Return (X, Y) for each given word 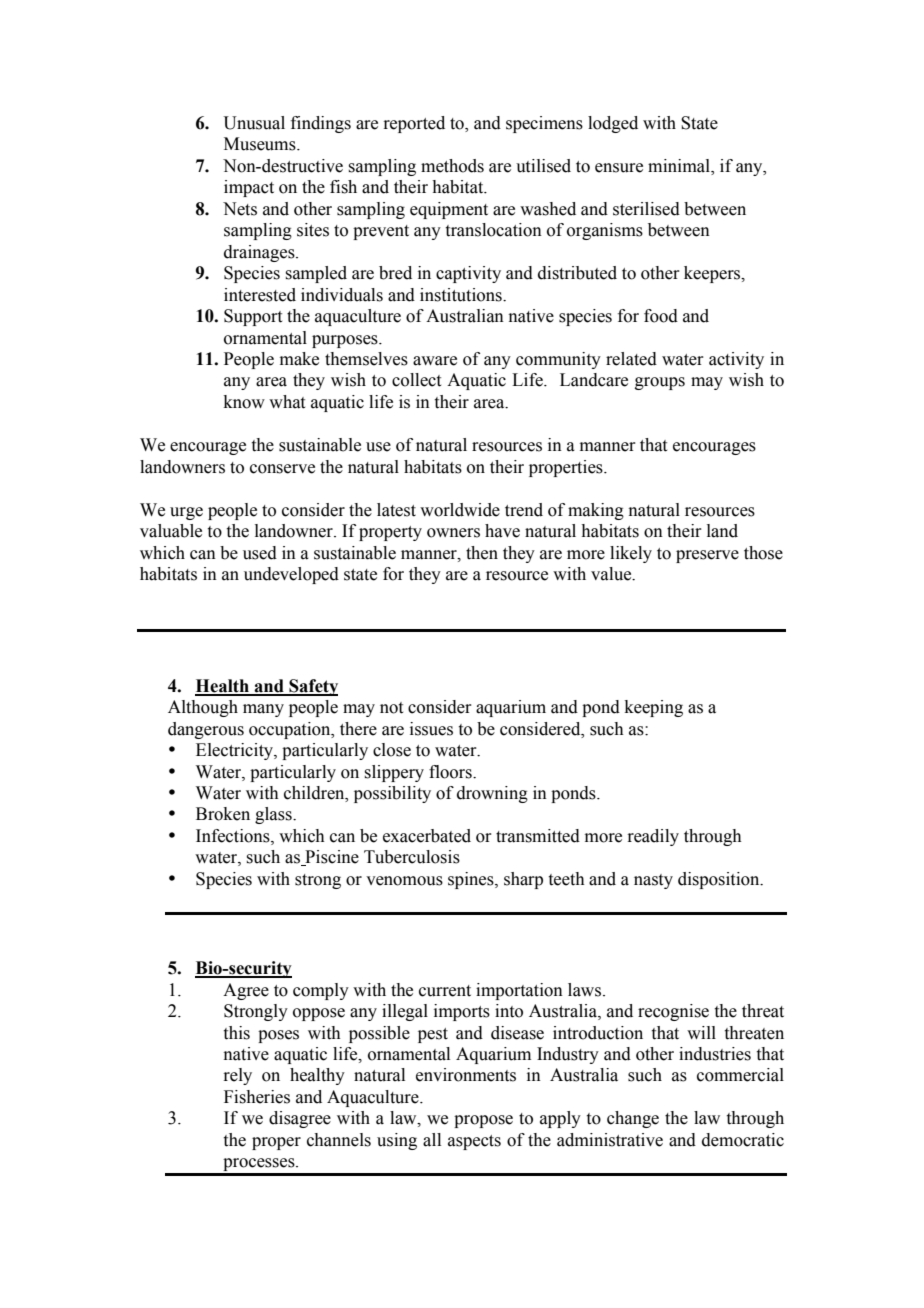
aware (435, 361)
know (244, 402)
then (482, 553)
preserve (707, 556)
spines (472, 880)
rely (237, 1076)
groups (660, 383)
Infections (234, 836)
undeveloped (291, 575)
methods (452, 166)
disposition (720, 880)
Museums (261, 144)
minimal (680, 167)
